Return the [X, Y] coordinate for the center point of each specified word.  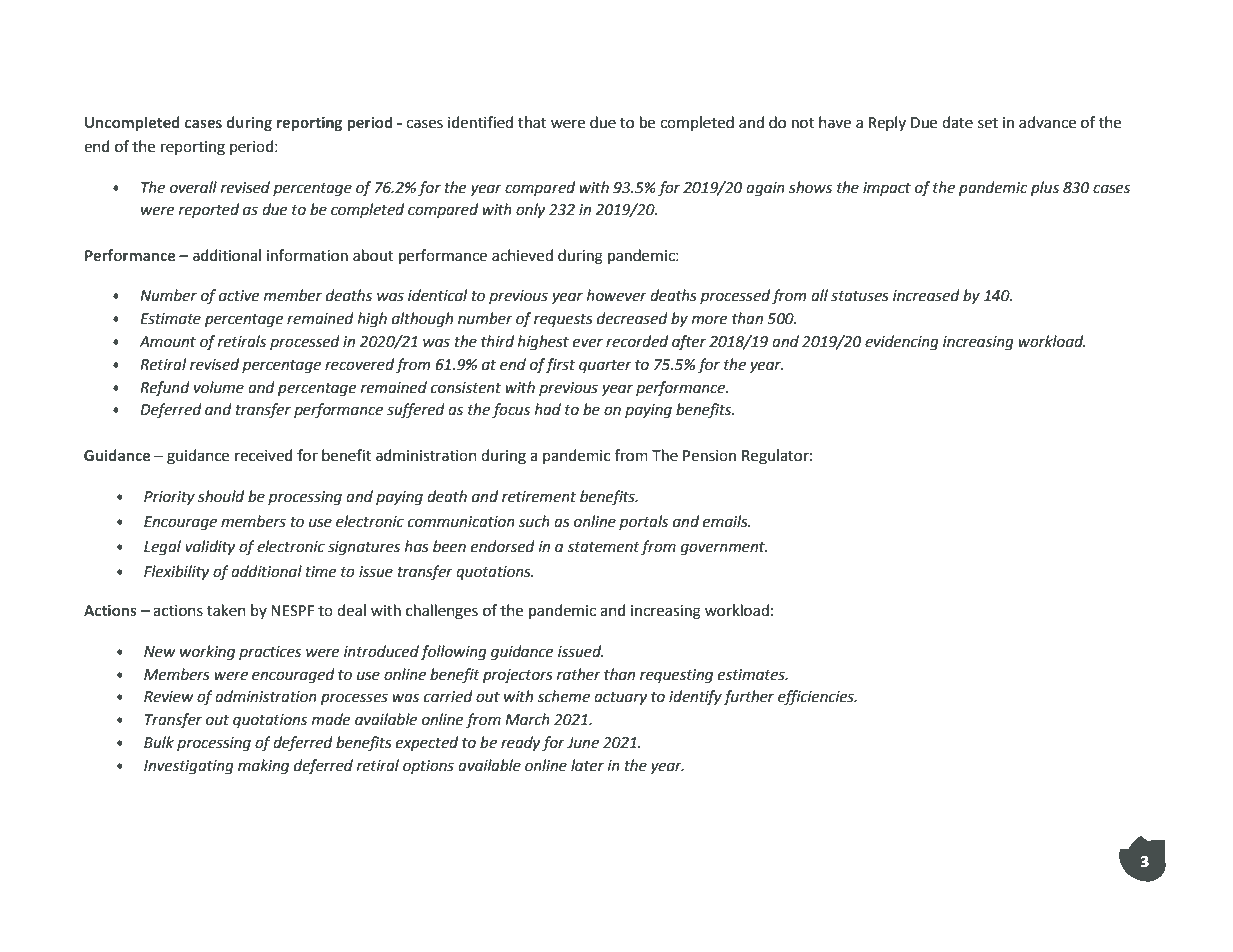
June [583, 743]
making [263, 767]
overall [193, 187]
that [532, 122]
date [957, 122]
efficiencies [817, 698]
